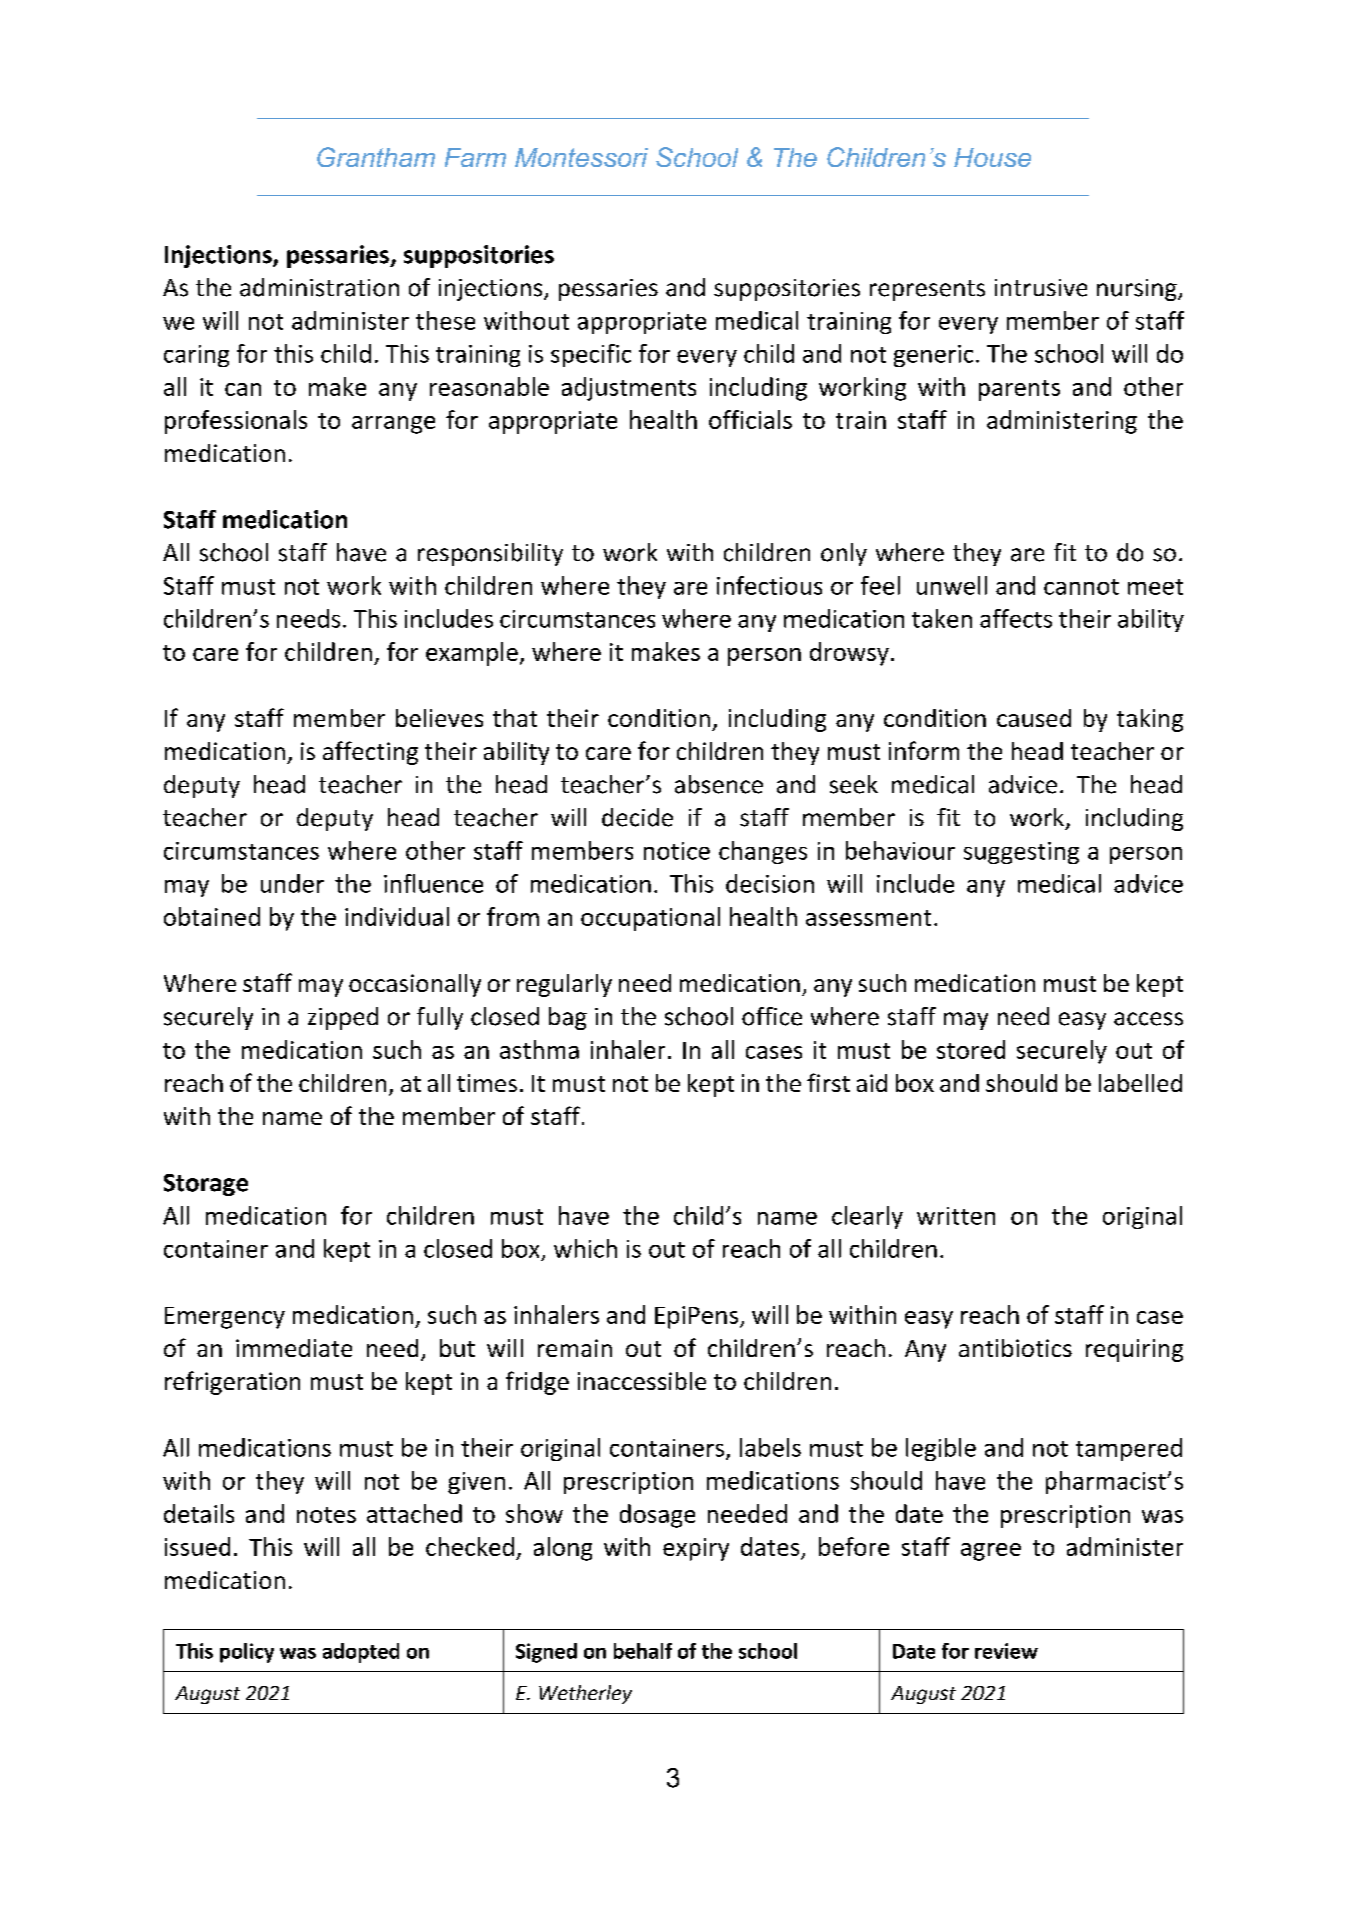 Image resolution: width=1347 pixels, height=1905 pixels. What do you see at coordinates (992, 157) in the screenshot?
I see `House` at bounding box center [992, 157].
